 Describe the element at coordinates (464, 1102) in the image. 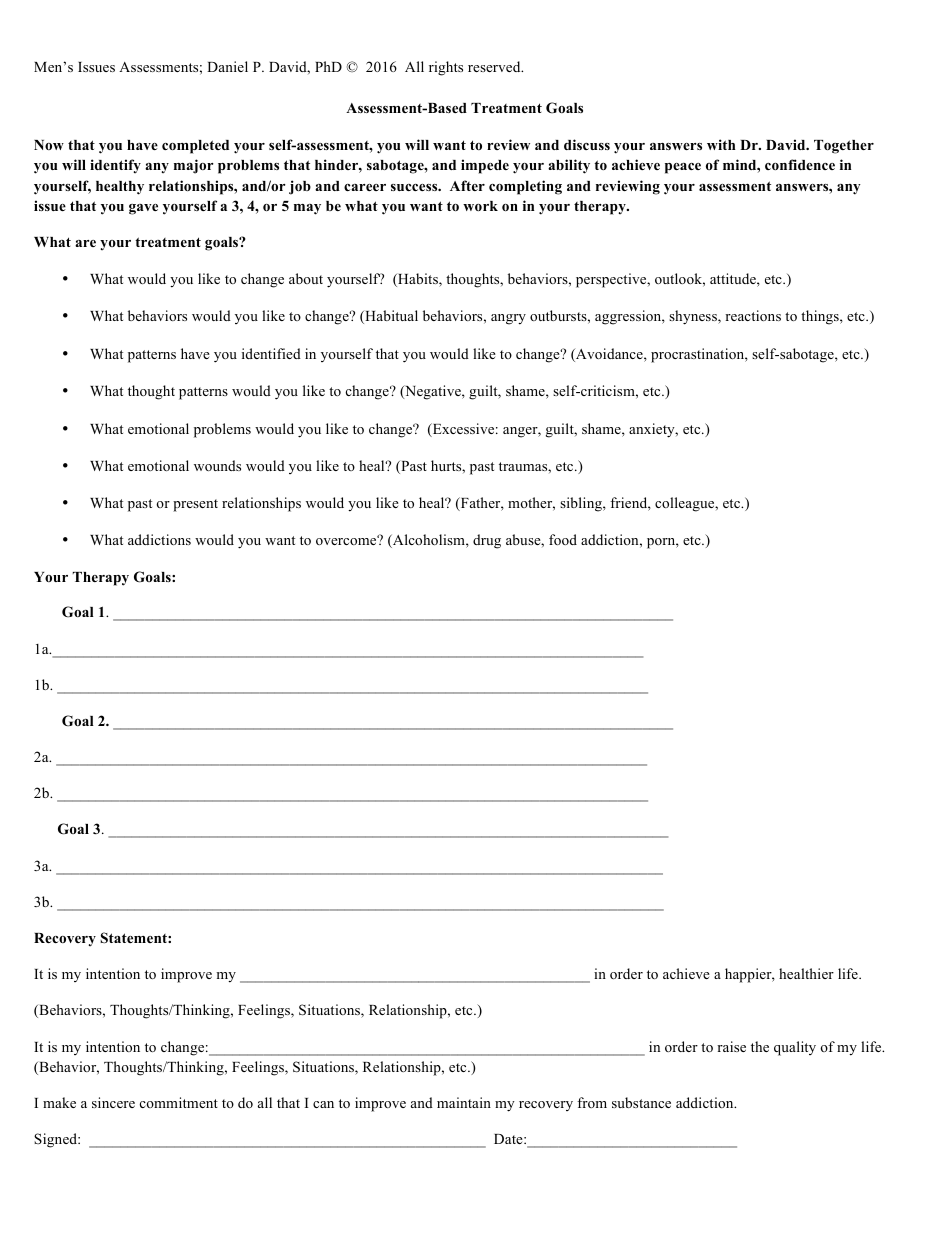

I see `maintain` at that location.
